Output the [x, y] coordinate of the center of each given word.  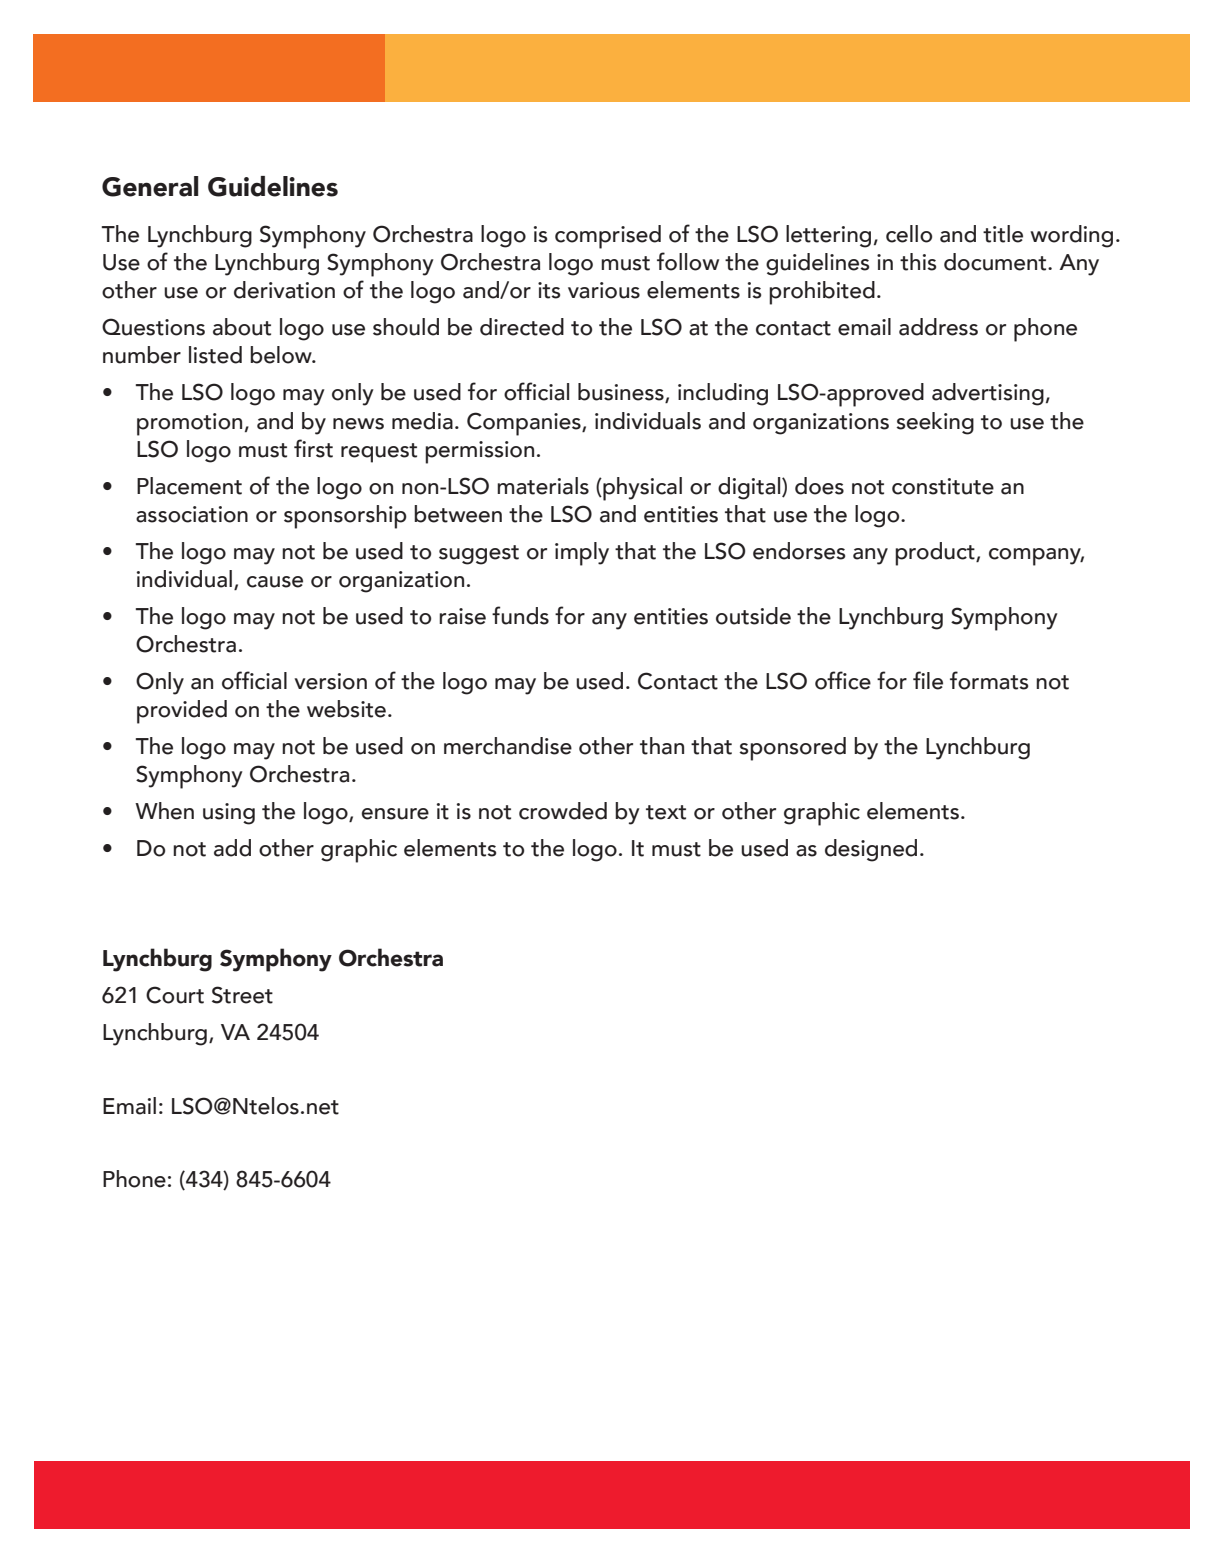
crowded [563, 811]
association [192, 514]
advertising [988, 394]
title [1003, 234]
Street [242, 995]
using [229, 814]
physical [641, 489]
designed [871, 850]
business [622, 393]
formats [989, 680]
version [330, 681]
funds [520, 615]
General [150, 186]
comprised [608, 237]
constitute [943, 486]
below [282, 355]
